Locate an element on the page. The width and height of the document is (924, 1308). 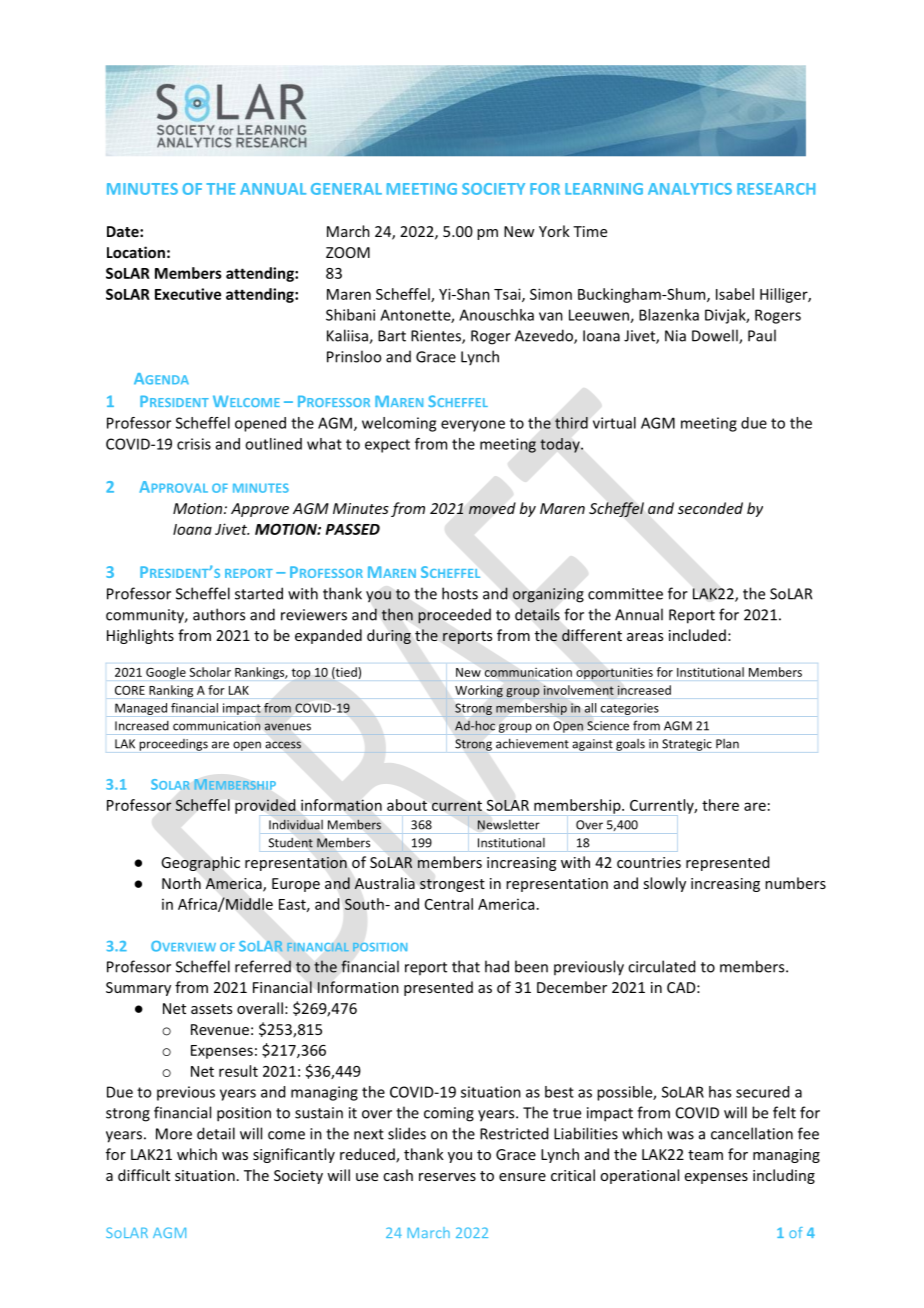
there is located at coordinates (720, 805).
